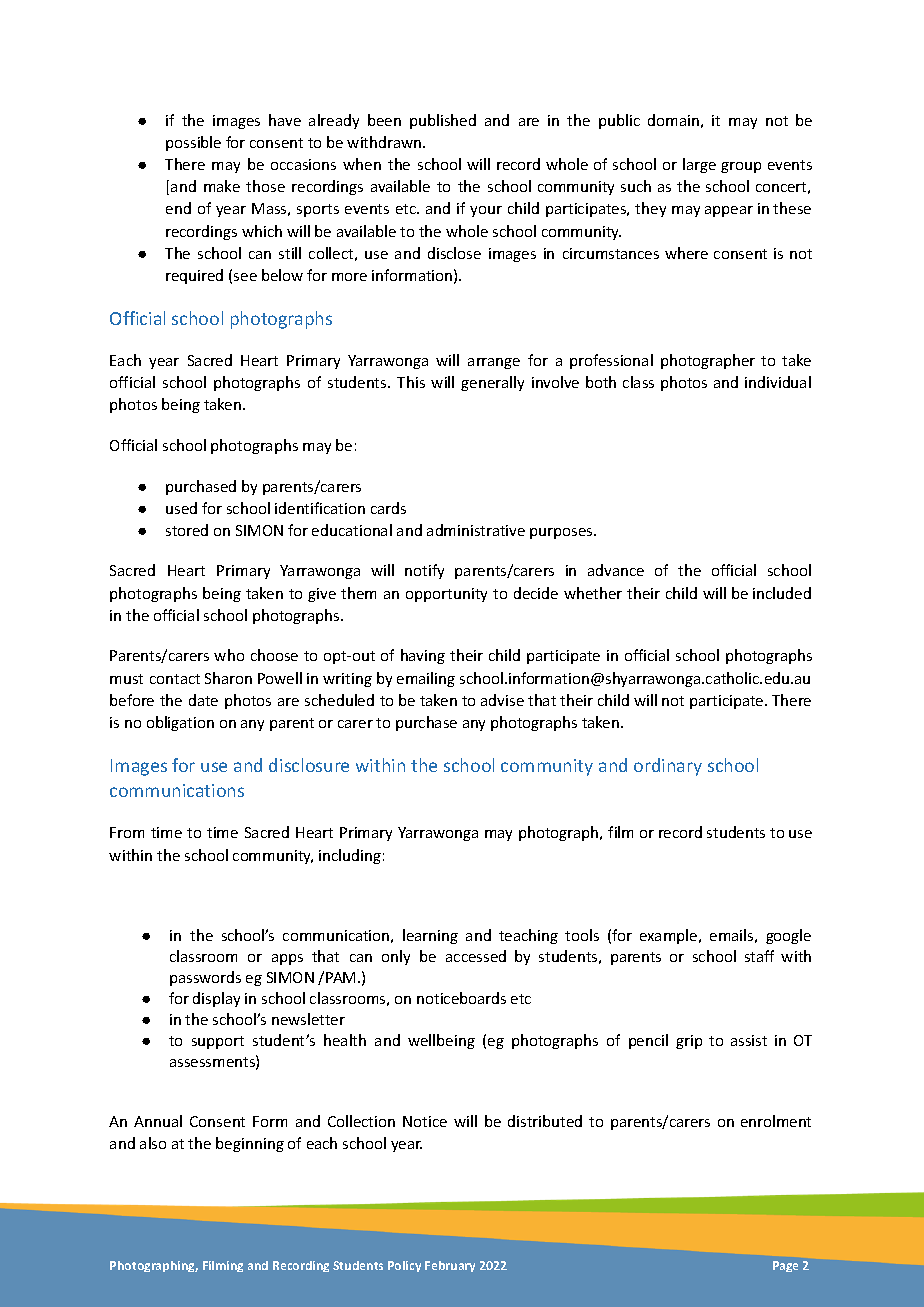  Describe the element at coordinates (699, 165) in the image. I see `large` at that location.
